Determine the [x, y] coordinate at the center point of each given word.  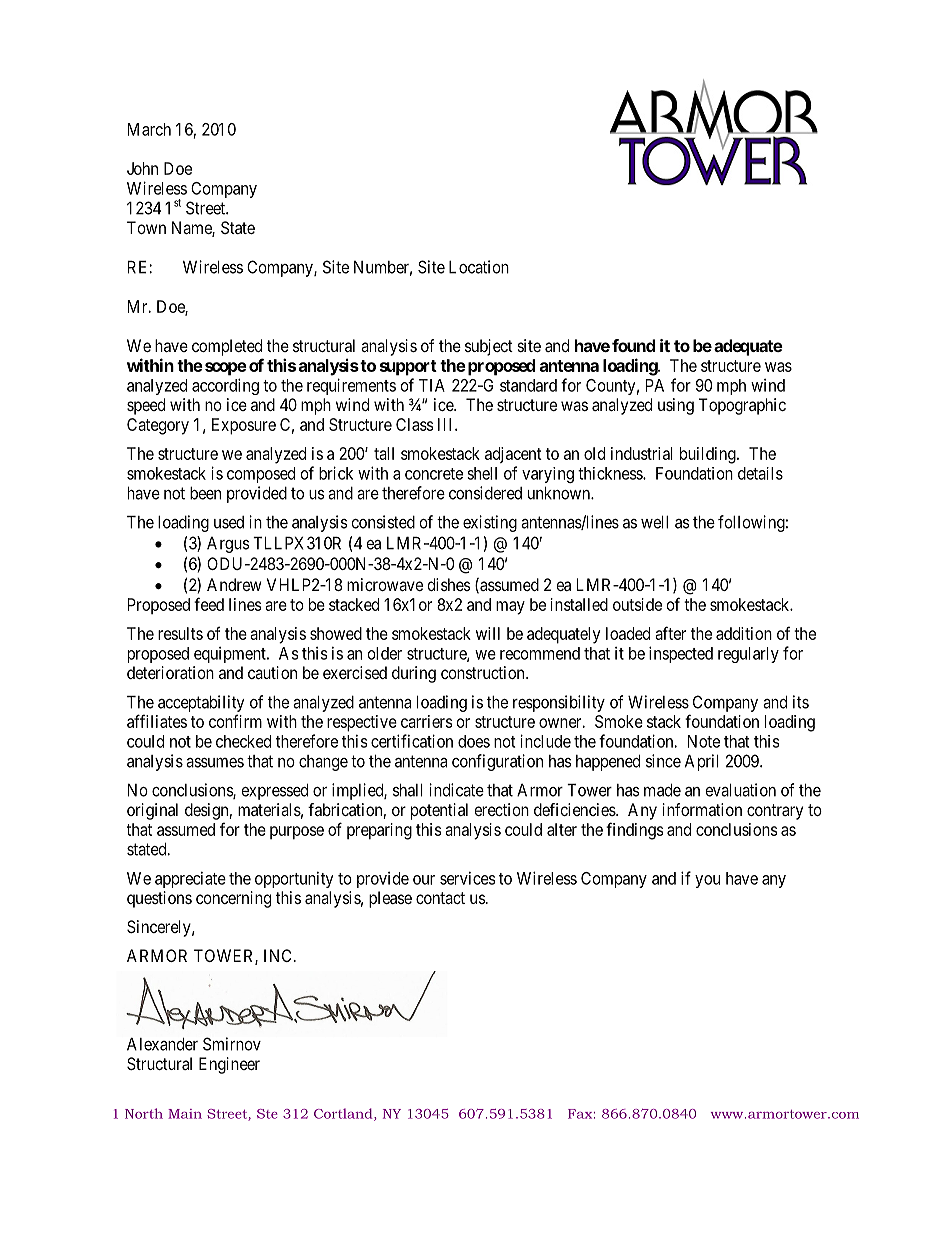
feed [209, 604]
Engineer [229, 1065]
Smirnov [232, 1044]
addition [744, 633]
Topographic [742, 406]
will [488, 633]
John [142, 168]
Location [479, 267]
